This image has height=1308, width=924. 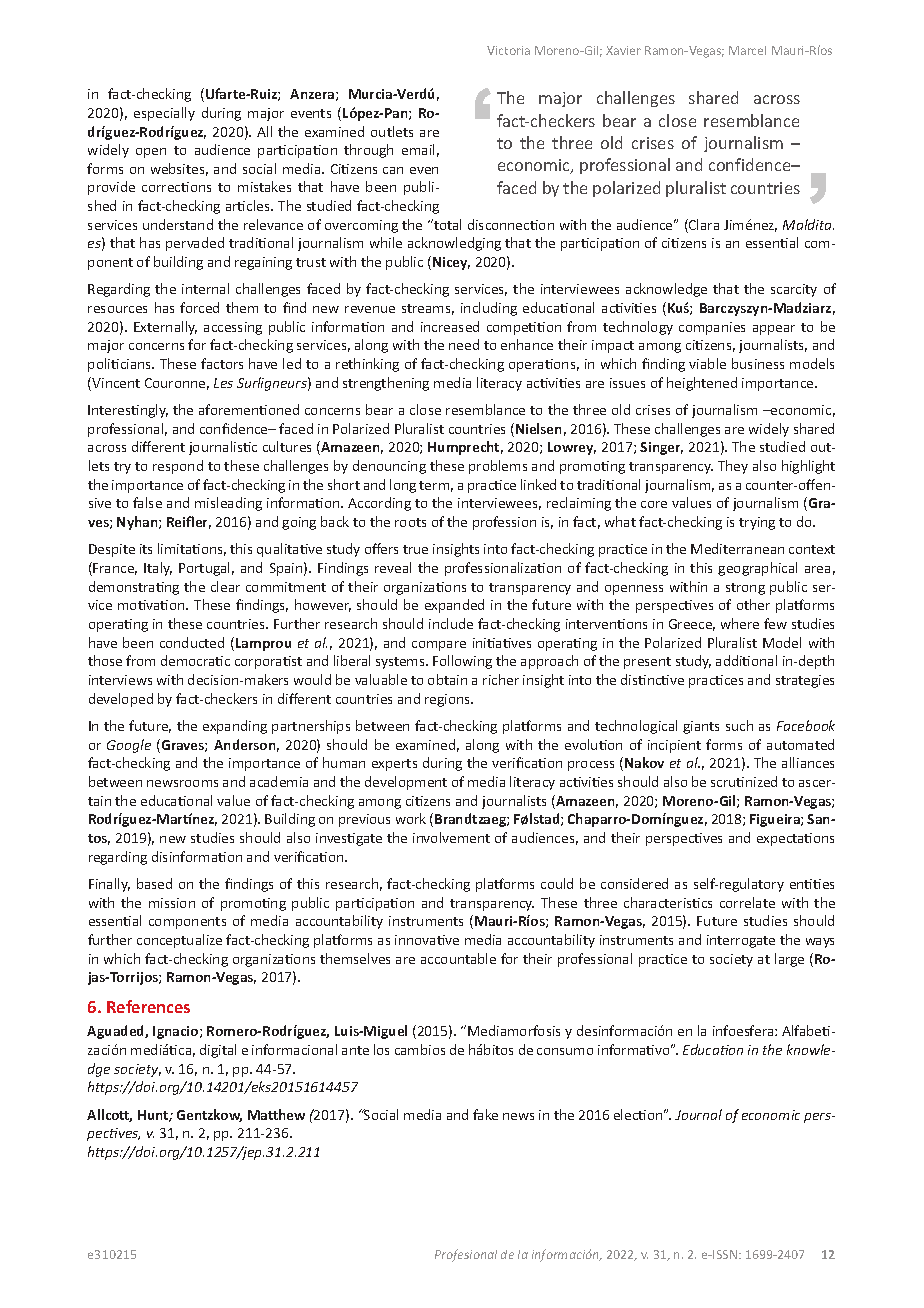 What do you see at coordinates (739, 725) in the image?
I see `such` at bounding box center [739, 725].
